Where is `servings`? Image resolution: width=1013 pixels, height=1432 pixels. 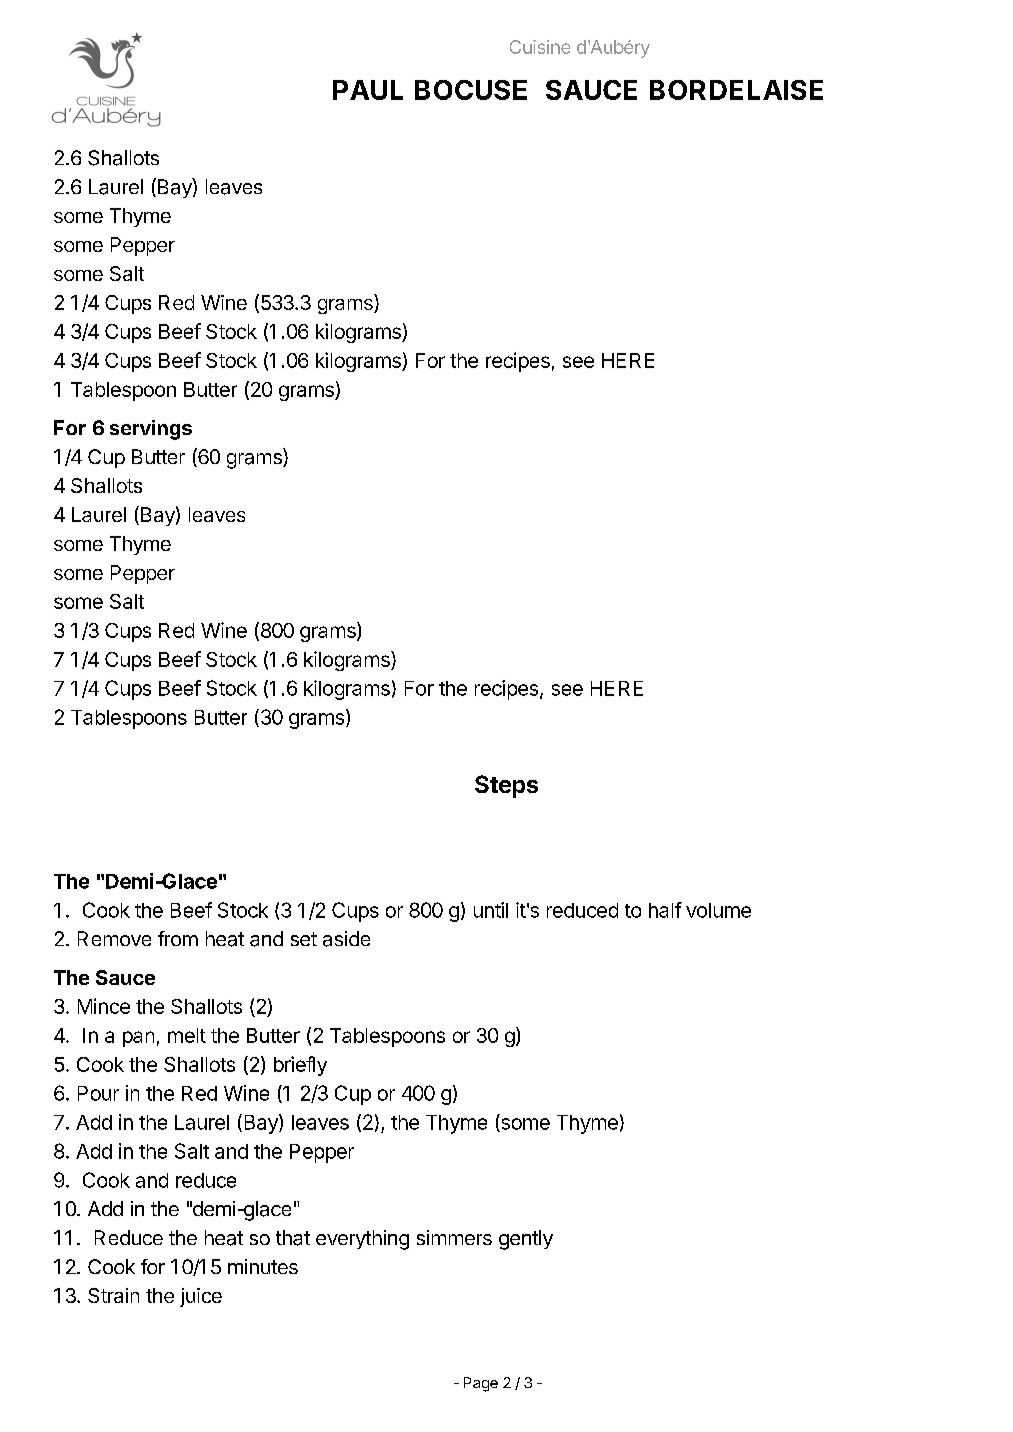
servings is located at coordinates (151, 430).
